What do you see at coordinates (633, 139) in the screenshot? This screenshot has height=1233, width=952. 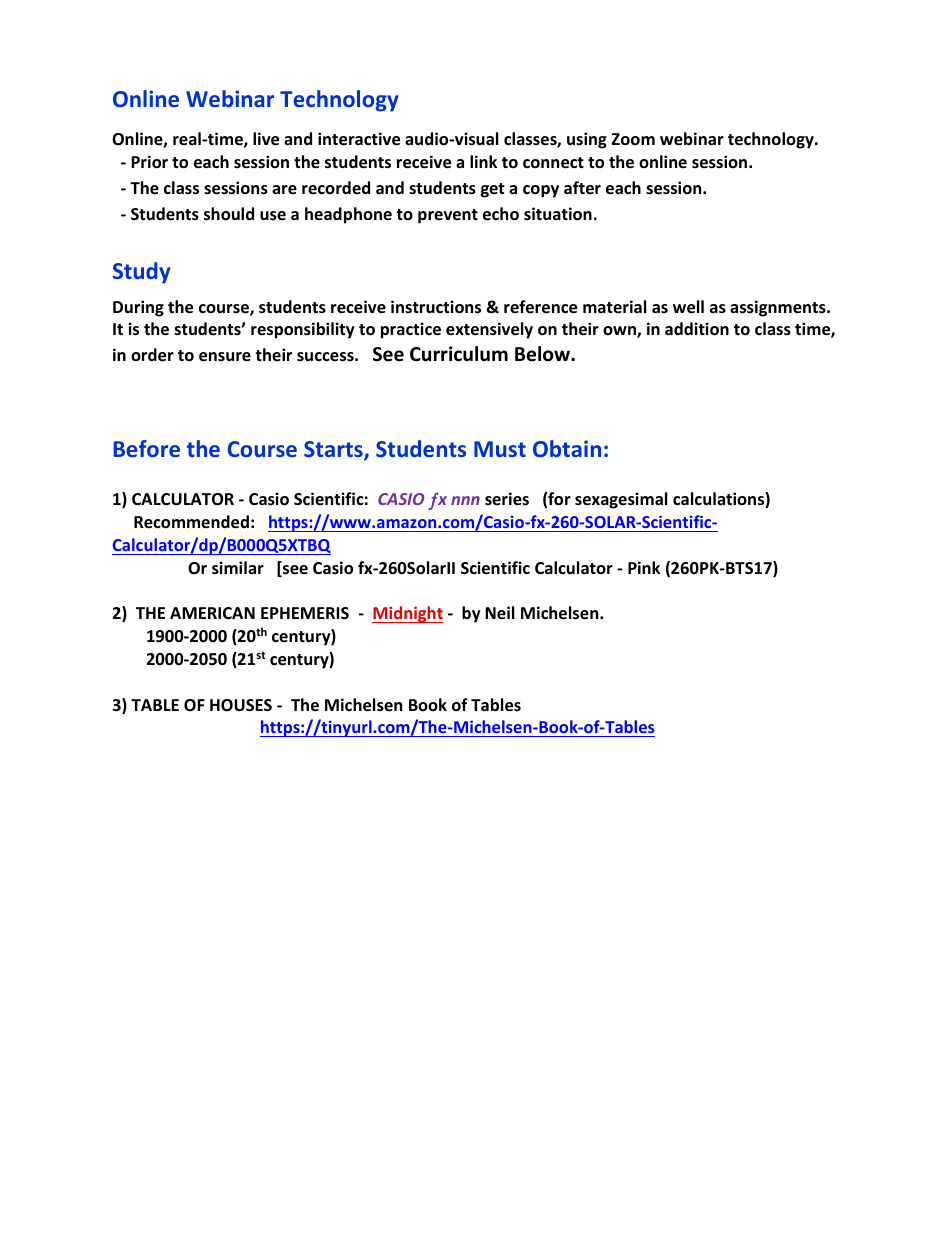 I see `Zoom` at bounding box center [633, 139].
